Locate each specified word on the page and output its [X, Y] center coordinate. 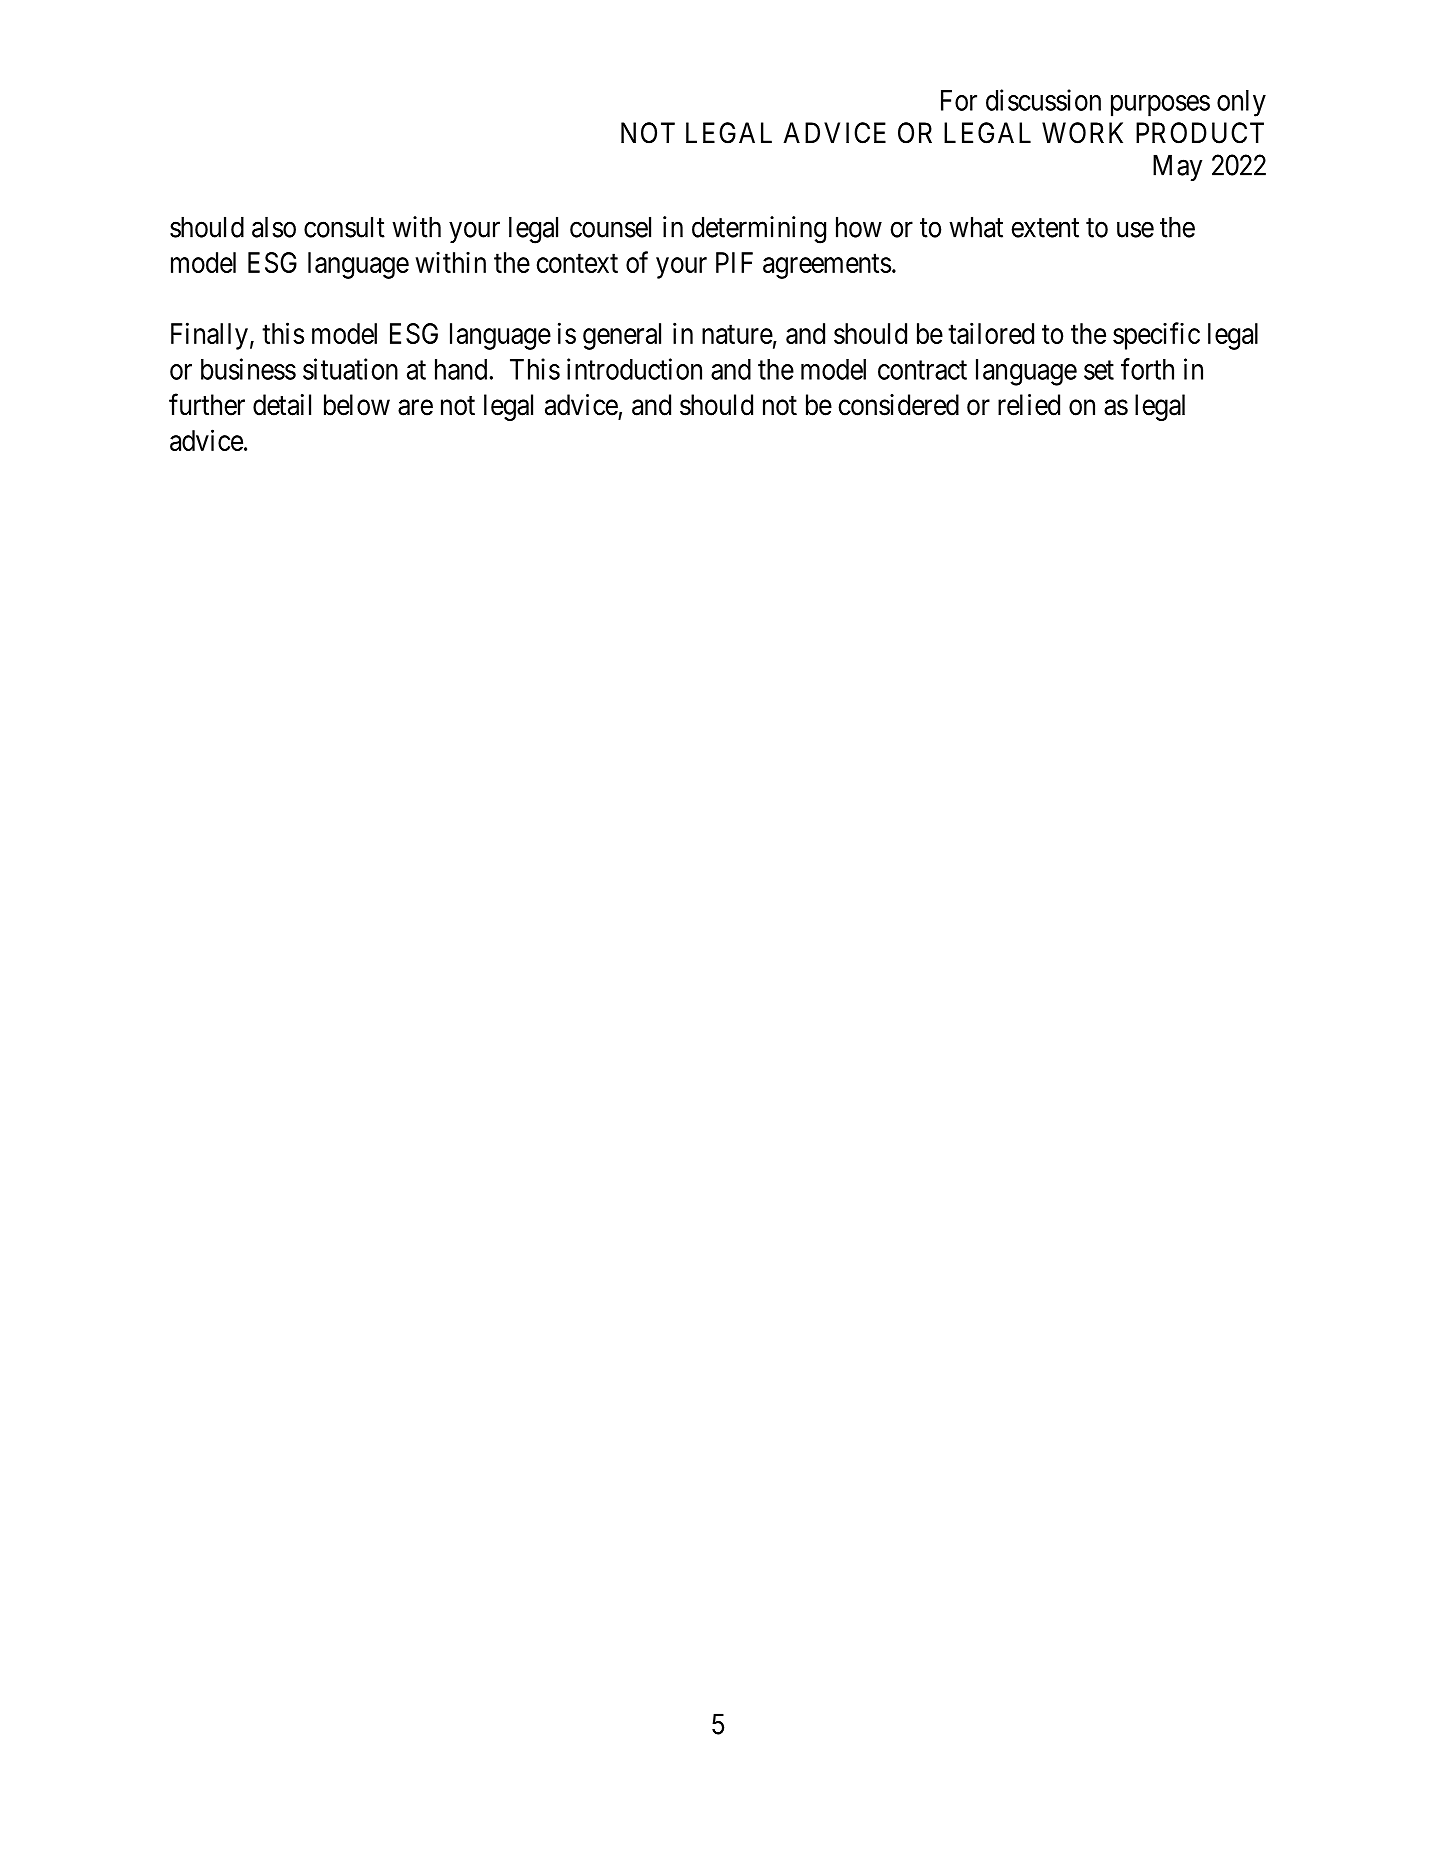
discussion [1043, 100]
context [577, 263]
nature [737, 334]
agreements [827, 266]
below [357, 405]
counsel [610, 227]
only [1241, 103]
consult [344, 227]
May [1177, 167]
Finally [209, 336]
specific [1156, 336]
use [1135, 230]
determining [759, 230]
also [274, 227]
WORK [1082, 133]
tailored [991, 333]
